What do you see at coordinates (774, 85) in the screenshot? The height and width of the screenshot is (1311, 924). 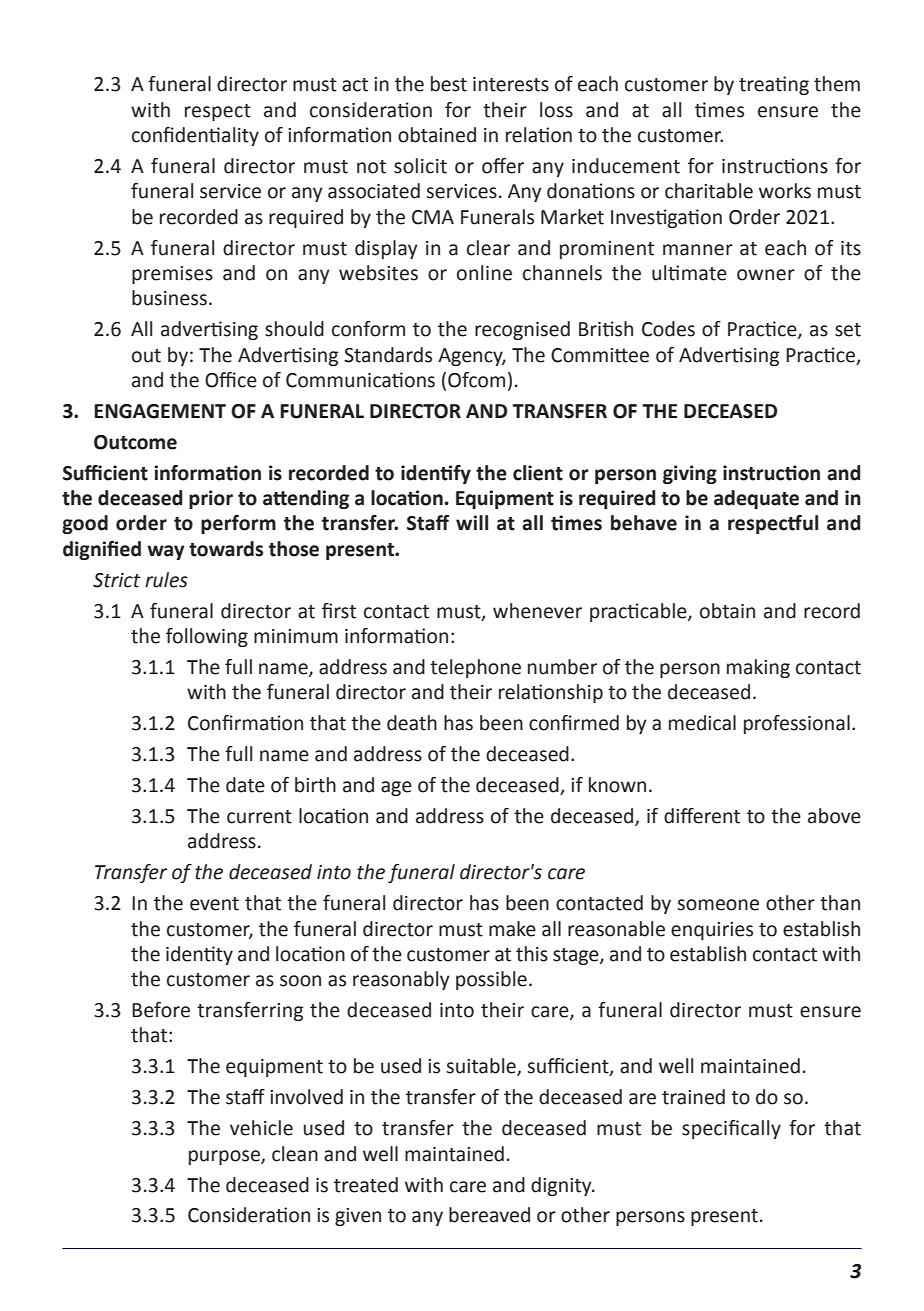 I see `treating` at bounding box center [774, 85].
